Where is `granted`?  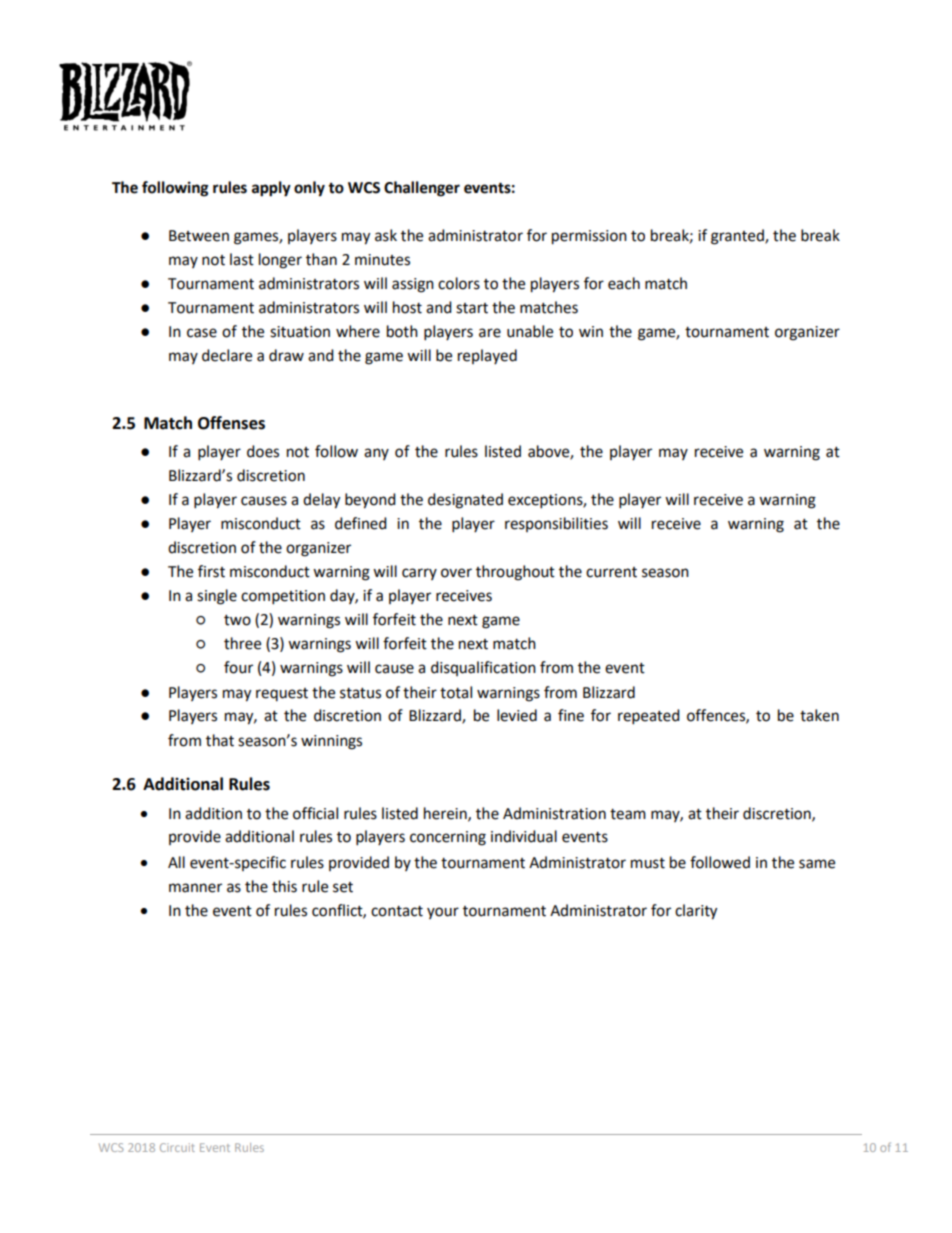
granted is located at coordinates (738, 237).
